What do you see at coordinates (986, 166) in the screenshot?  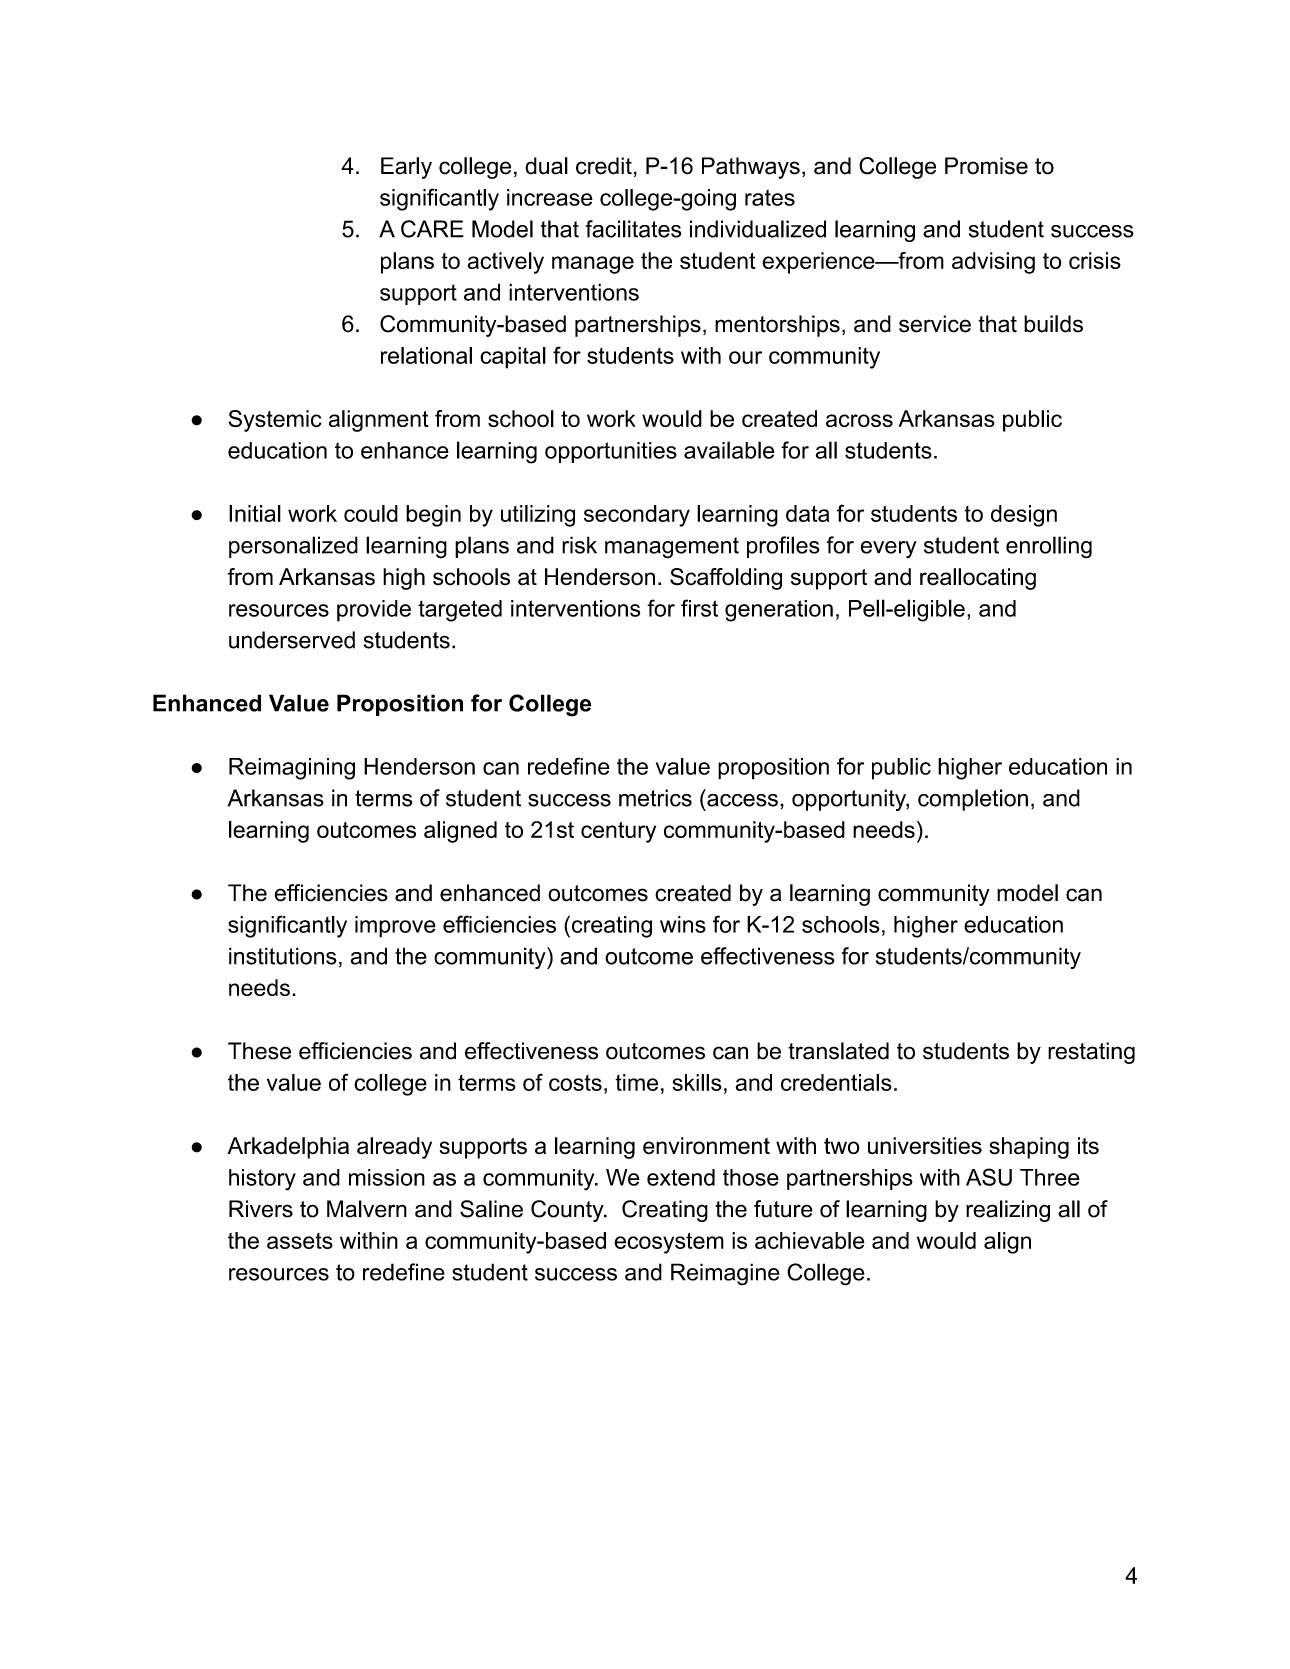 I see `Promise` at bounding box center [986, 166].
